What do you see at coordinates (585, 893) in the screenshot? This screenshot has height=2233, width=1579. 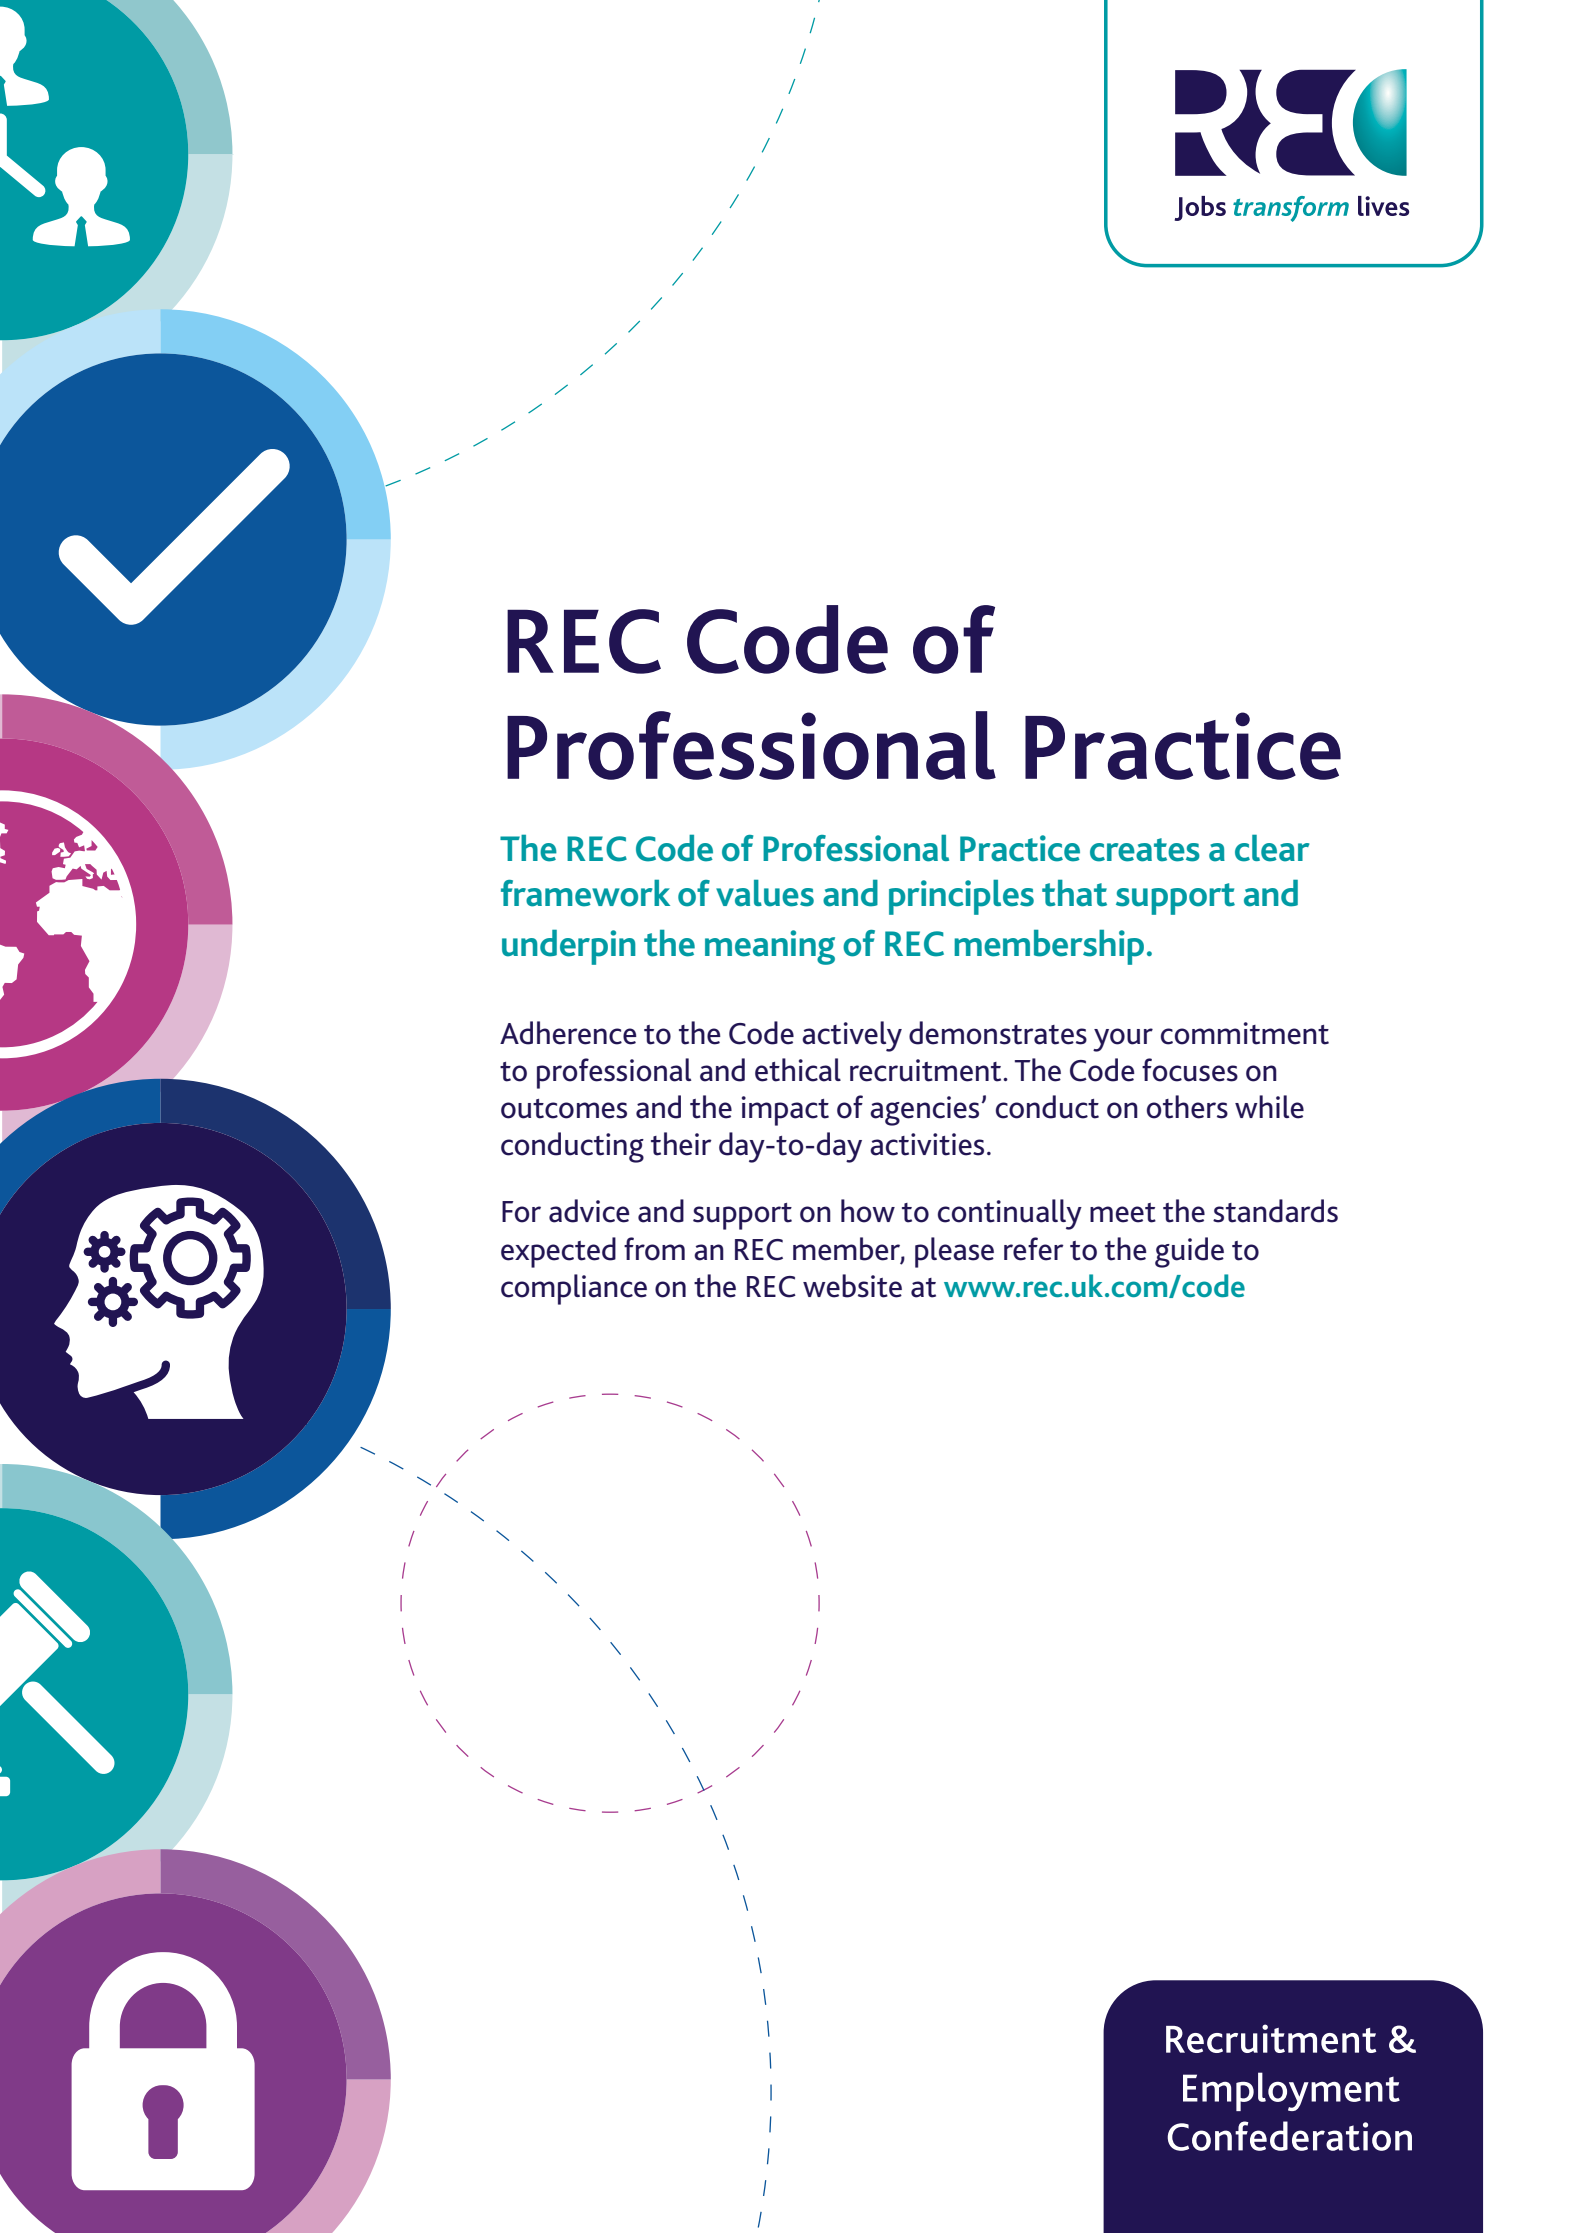 I see `framework` at bounding box center [585, 893].
